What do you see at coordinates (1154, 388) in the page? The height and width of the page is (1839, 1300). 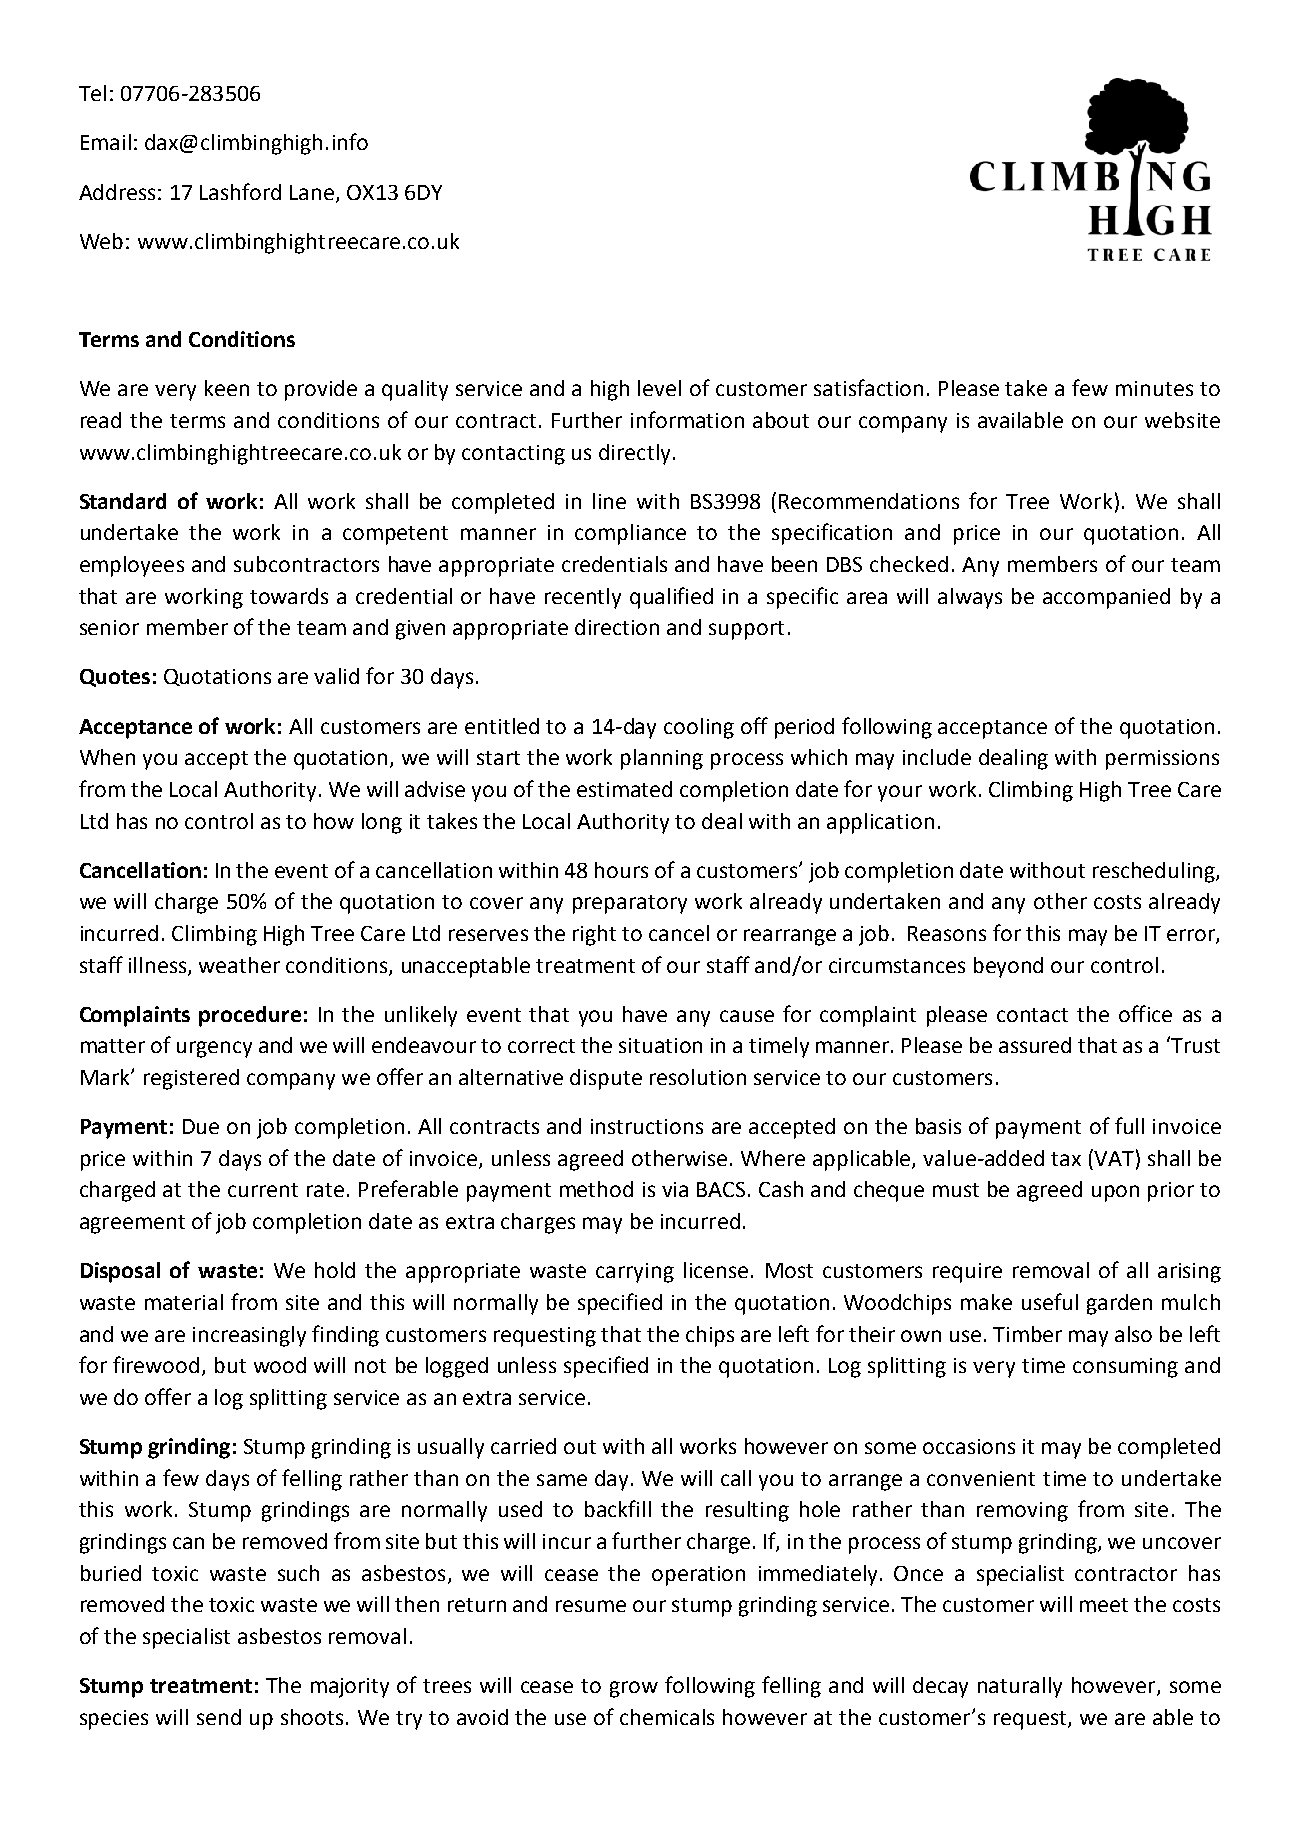 I see `minutes` at bounding box center [1154, 388].
